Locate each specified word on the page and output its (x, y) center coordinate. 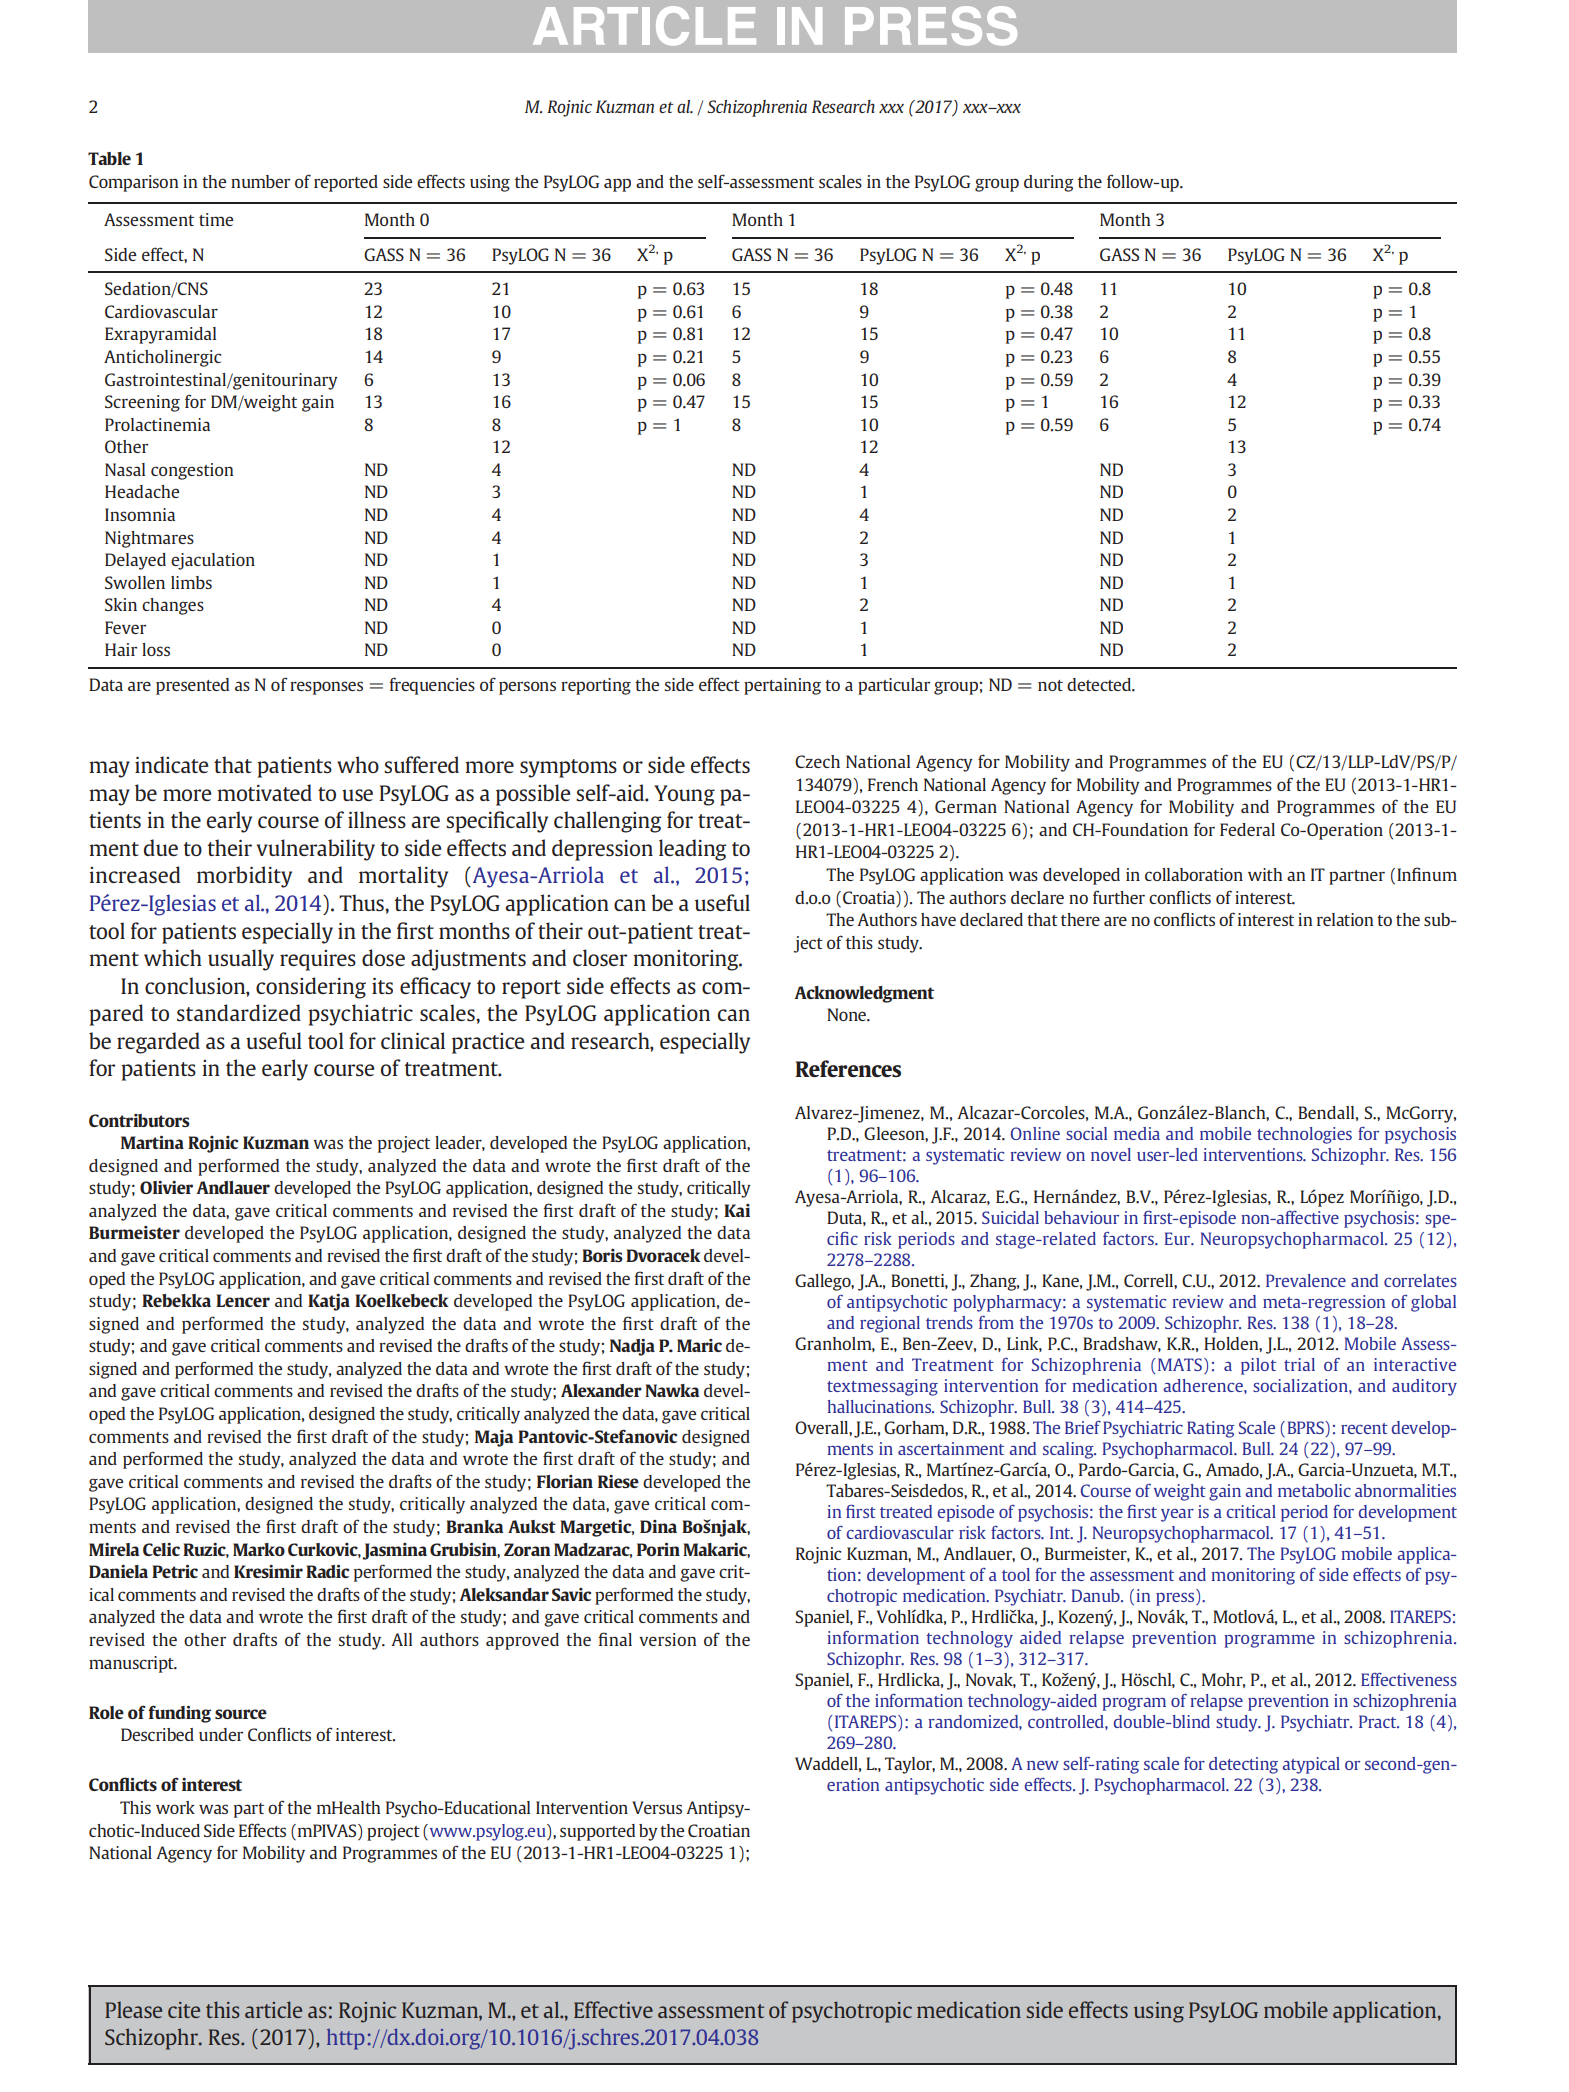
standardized (239, 1012)
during (1049, 183)
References (848, 1068)
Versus (657, 1807)
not (1050, 685)
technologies (1304, 1135)
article (273, 2009)
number (260, 181)
